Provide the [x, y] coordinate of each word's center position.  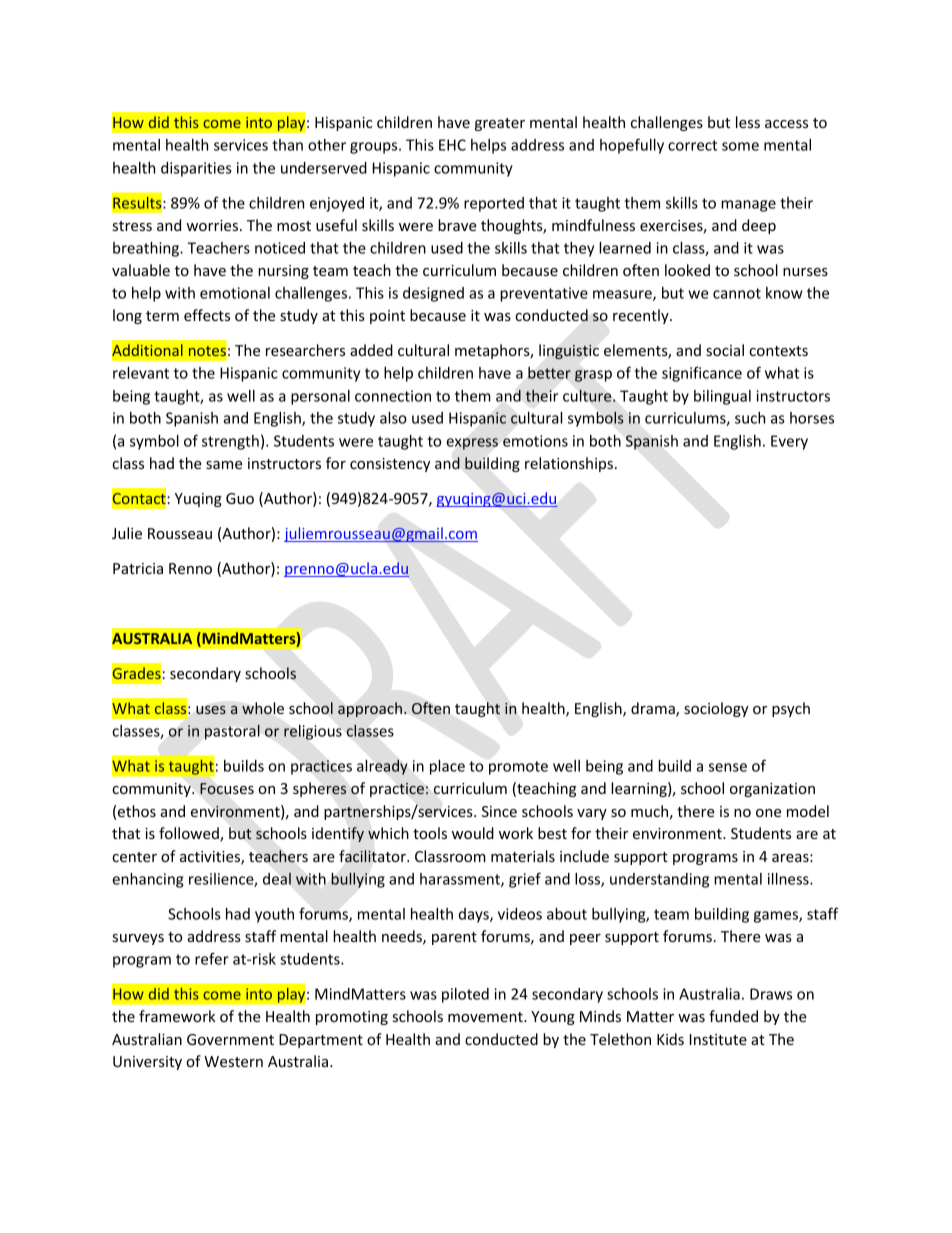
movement [486, 1017]
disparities [196, 169]
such [750, 418]
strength [230, 442]
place [447, 767]
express [472, 444]
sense [728, 767]
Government [230, 1039]
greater [500, 124]
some [740, 146]
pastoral [232, 732]
